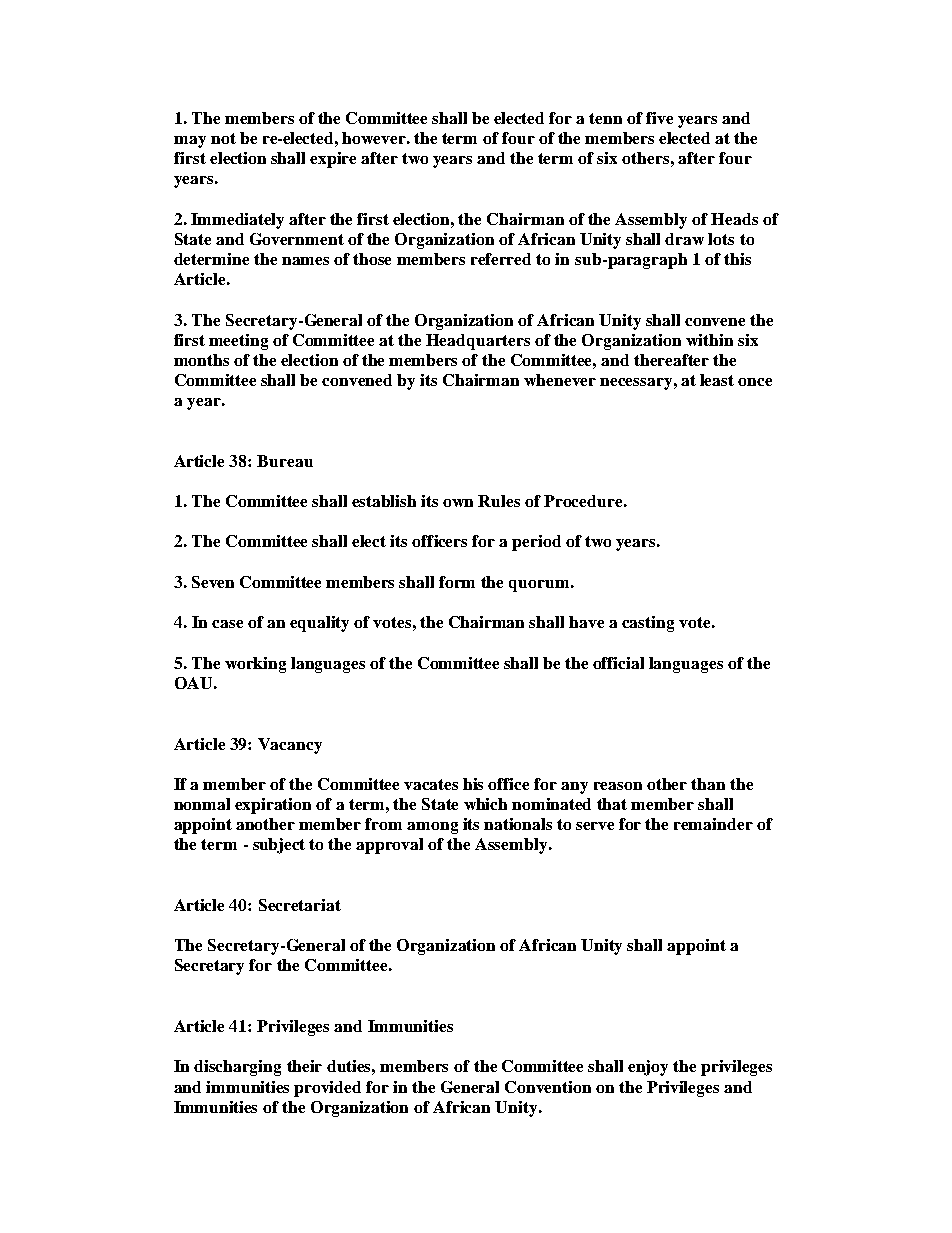 This screenshot has height=1233, width=952. Describe the element at coordinates (237, 1068) in the screenshot. I see `discharging` at that location.
